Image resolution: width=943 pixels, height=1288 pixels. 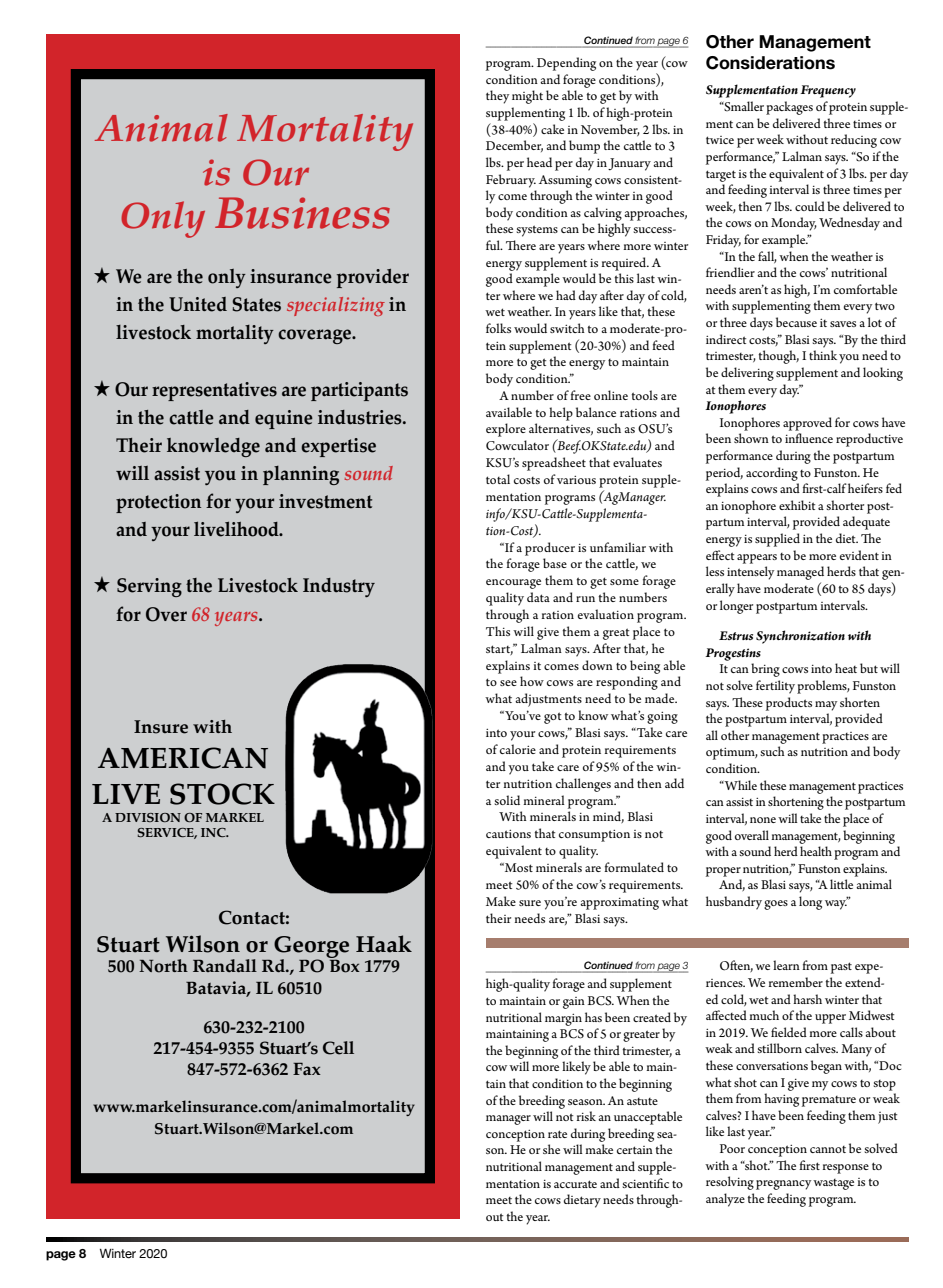 What do you see at coordinates (789, 108) in the image?
I see `packages` at bounding box center [789, 108].
